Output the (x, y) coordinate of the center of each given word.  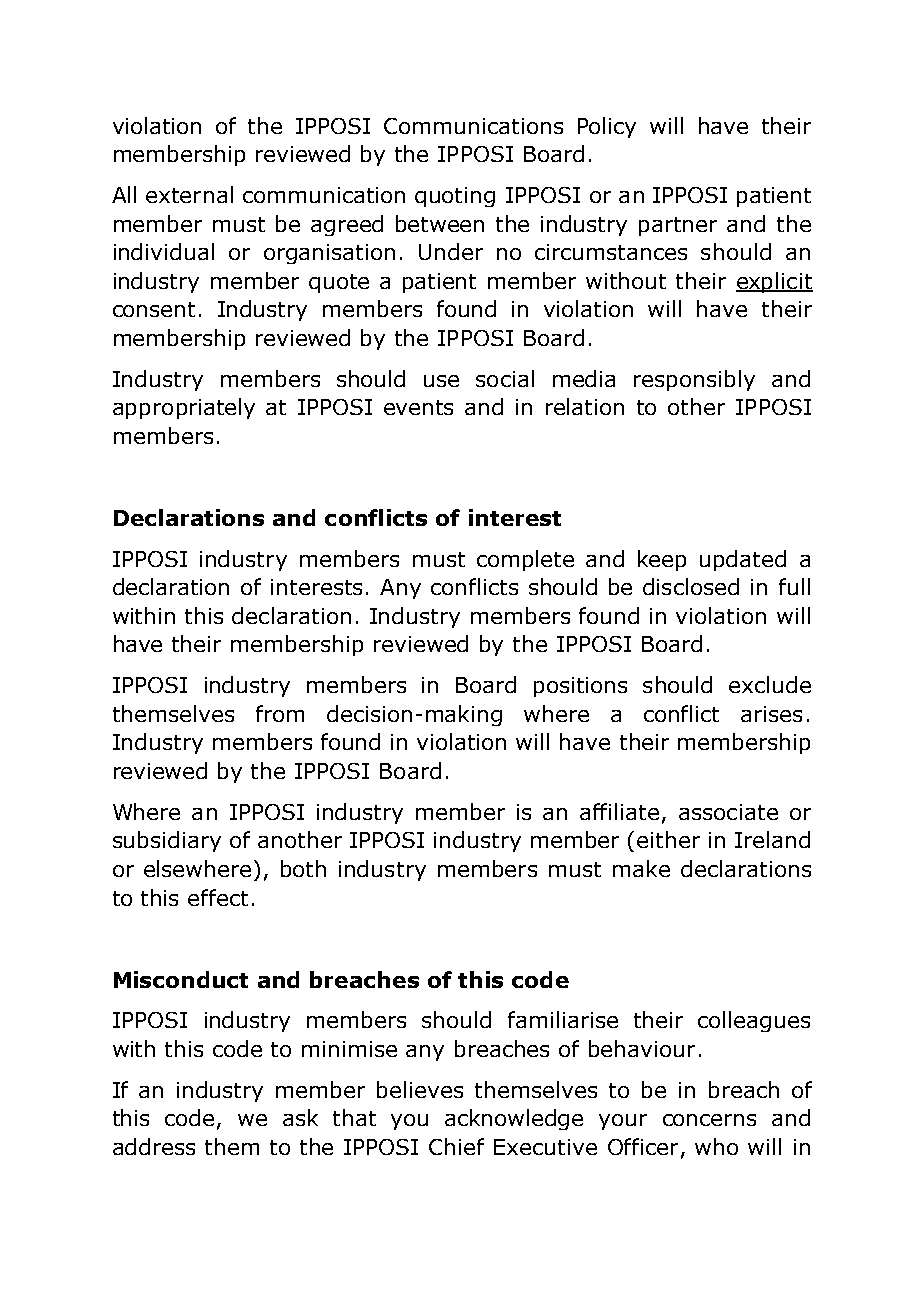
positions (580, 687)
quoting (455, 197)
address (154, 1146)
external (189, 194)
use (441, 381)
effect (218, 897)
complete (525, 560)
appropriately (184, 408)
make (641, 868)
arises (771, 714)
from (280, 713)
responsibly (694, 380)
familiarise (563, 1019)
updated (743, 560)
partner (678, 226)
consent (154, 309)
